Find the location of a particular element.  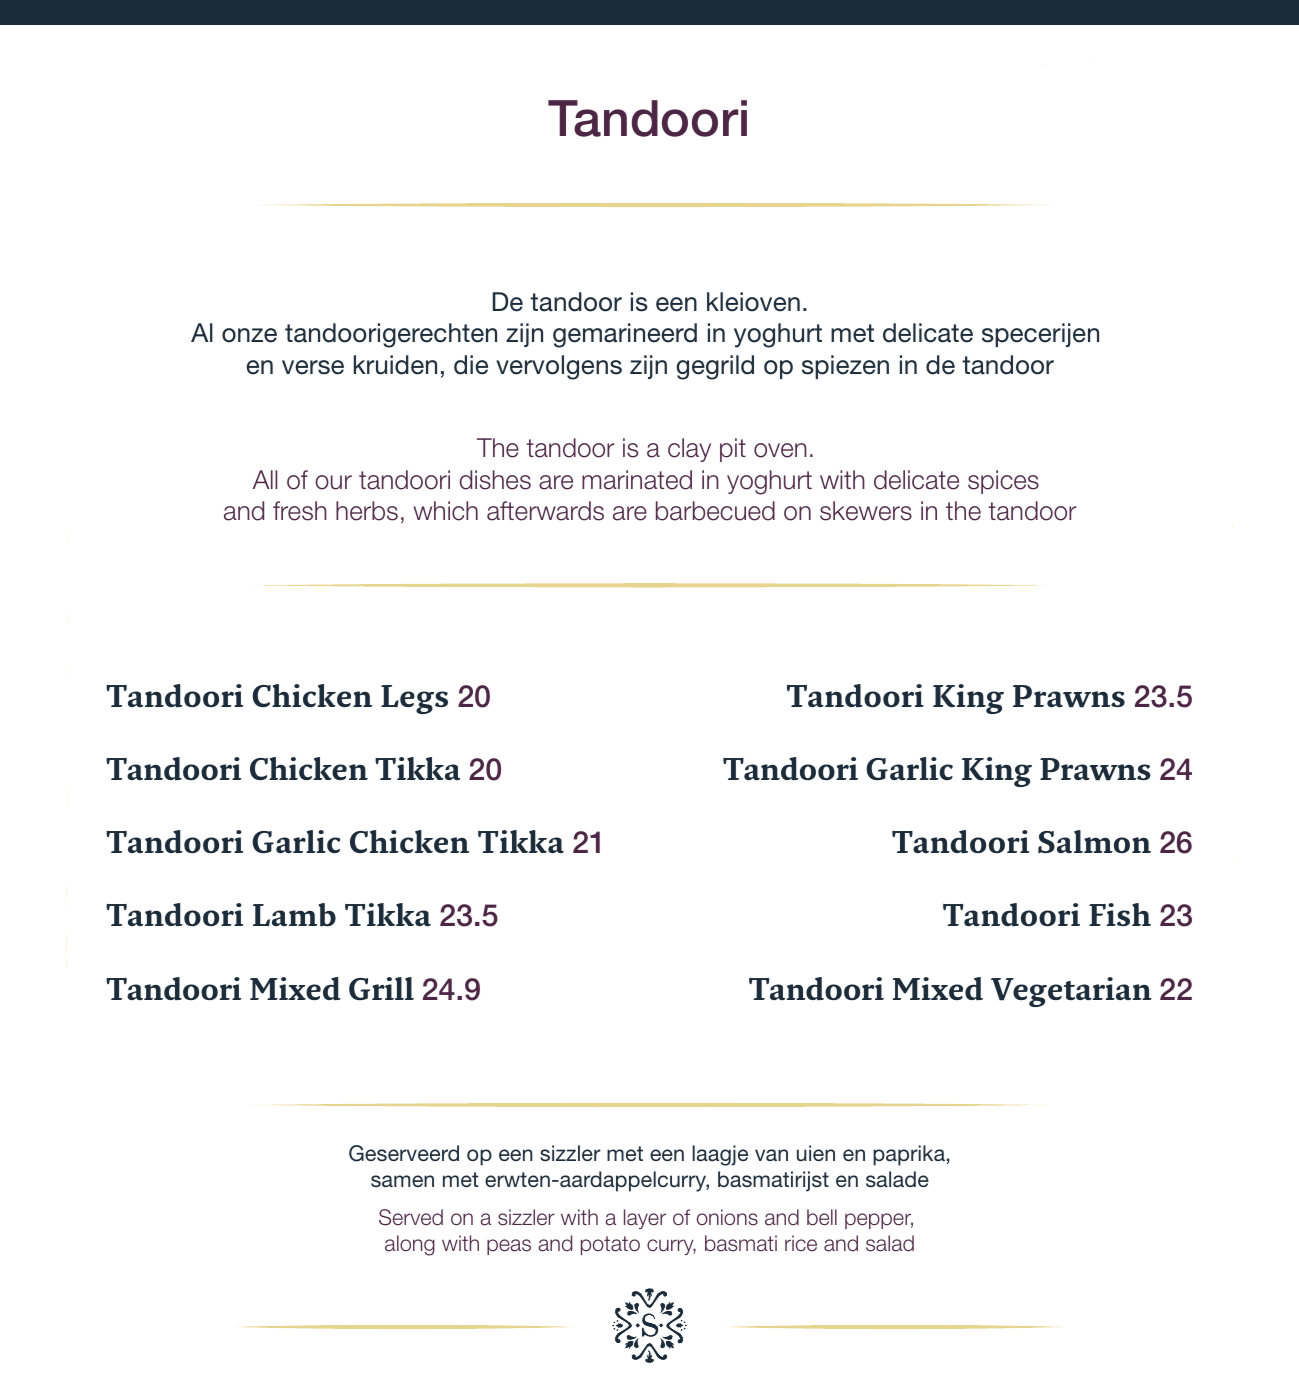

Legs is located at coordinates (414, 699).
